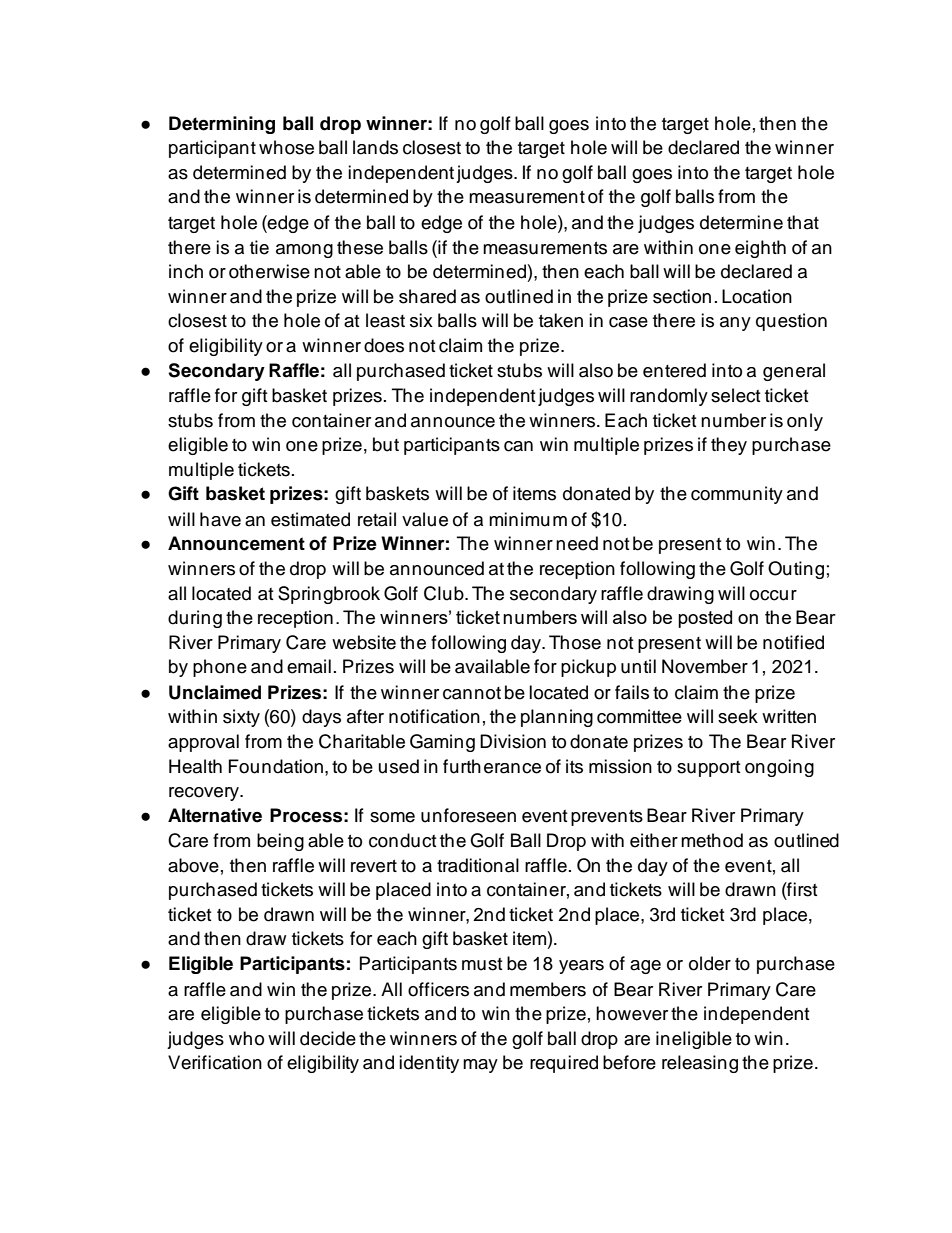  Describe the element at coordinates (480, 1066) in the screenshot. I see `may` at that location.
